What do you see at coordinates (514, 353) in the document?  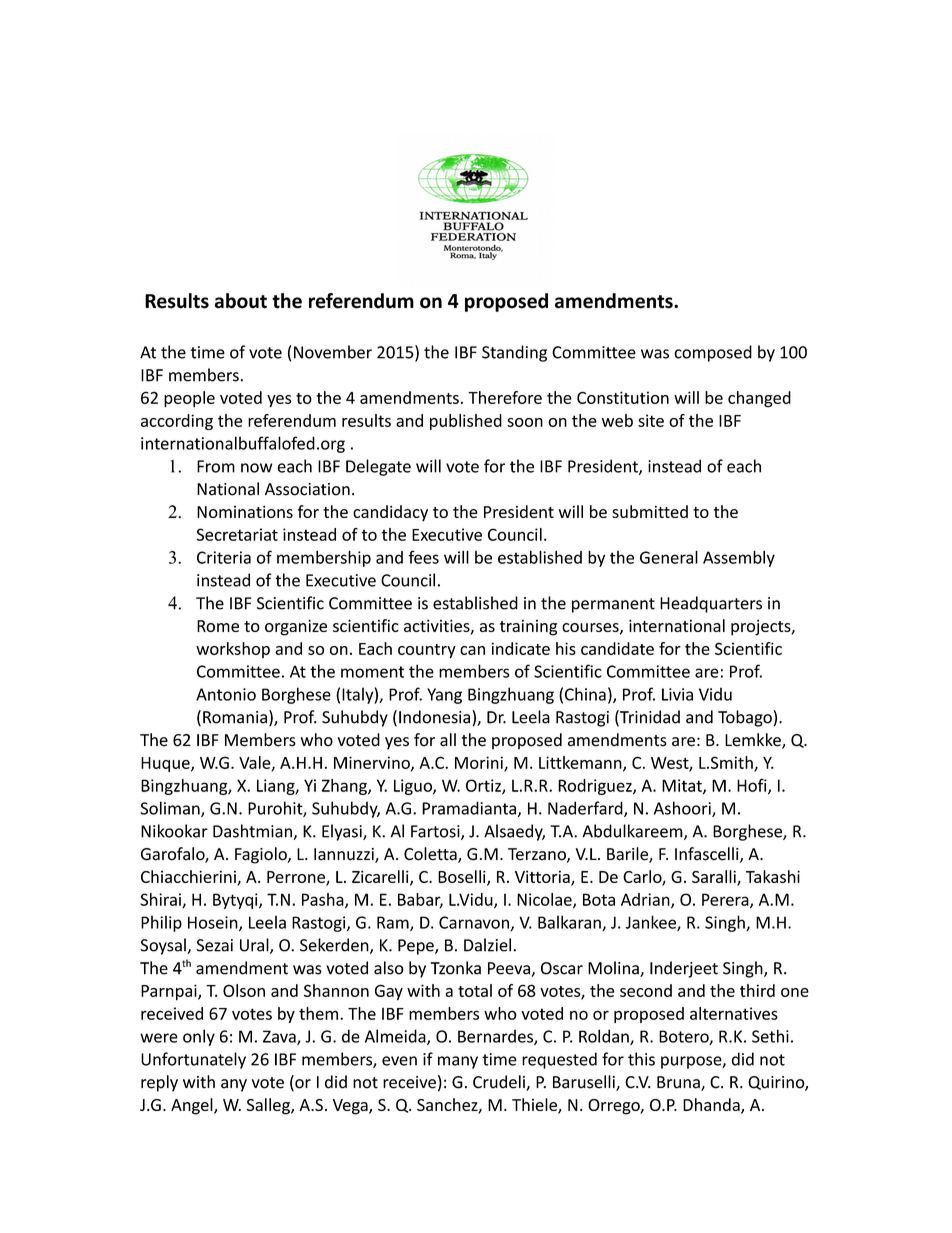 I see `Standing` at bounding box center [514, 353].
